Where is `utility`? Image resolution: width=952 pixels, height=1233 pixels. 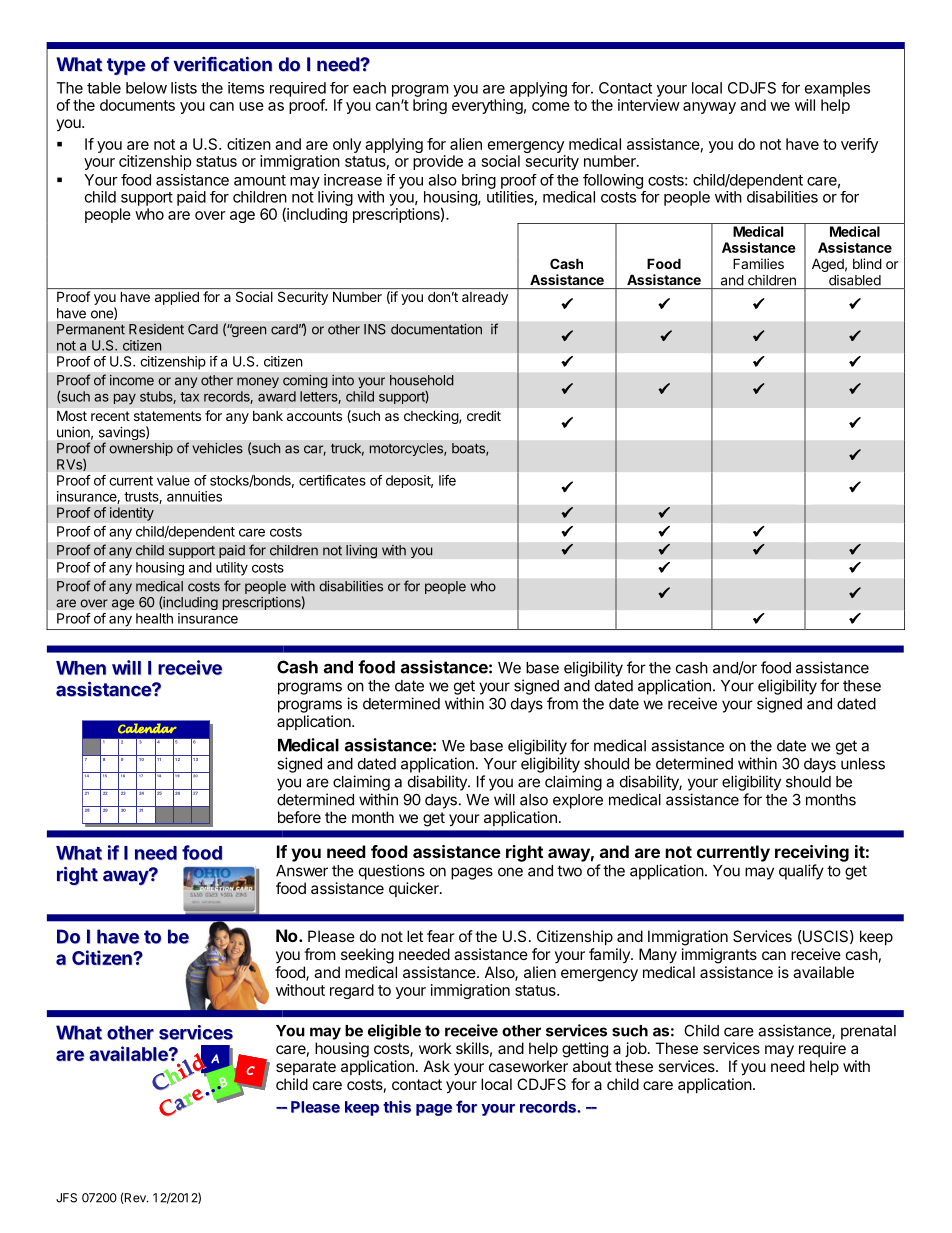 utility is located at coordinates (232, 568).
